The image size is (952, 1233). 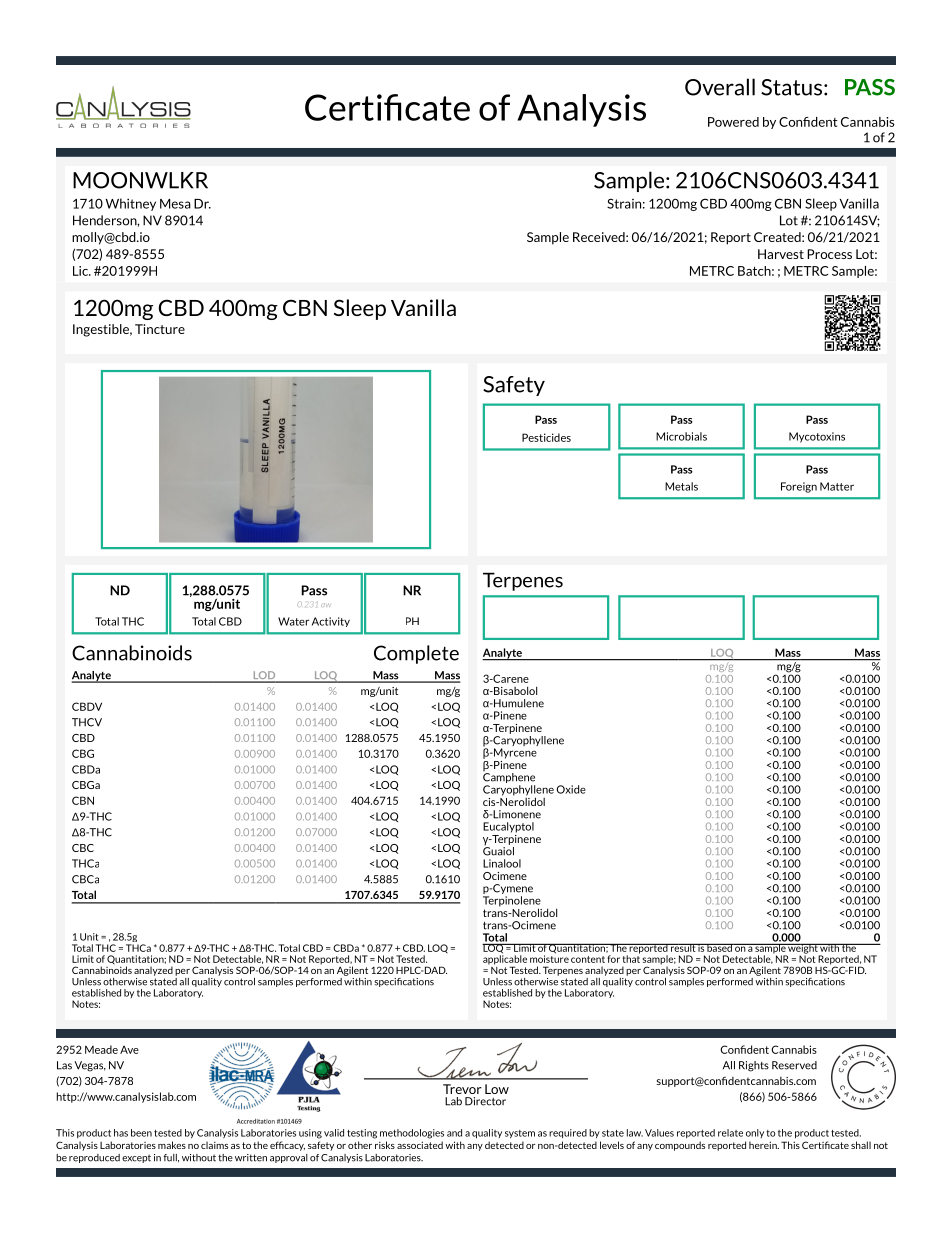 I want to click on THCV, so click(x=87, y=722).
